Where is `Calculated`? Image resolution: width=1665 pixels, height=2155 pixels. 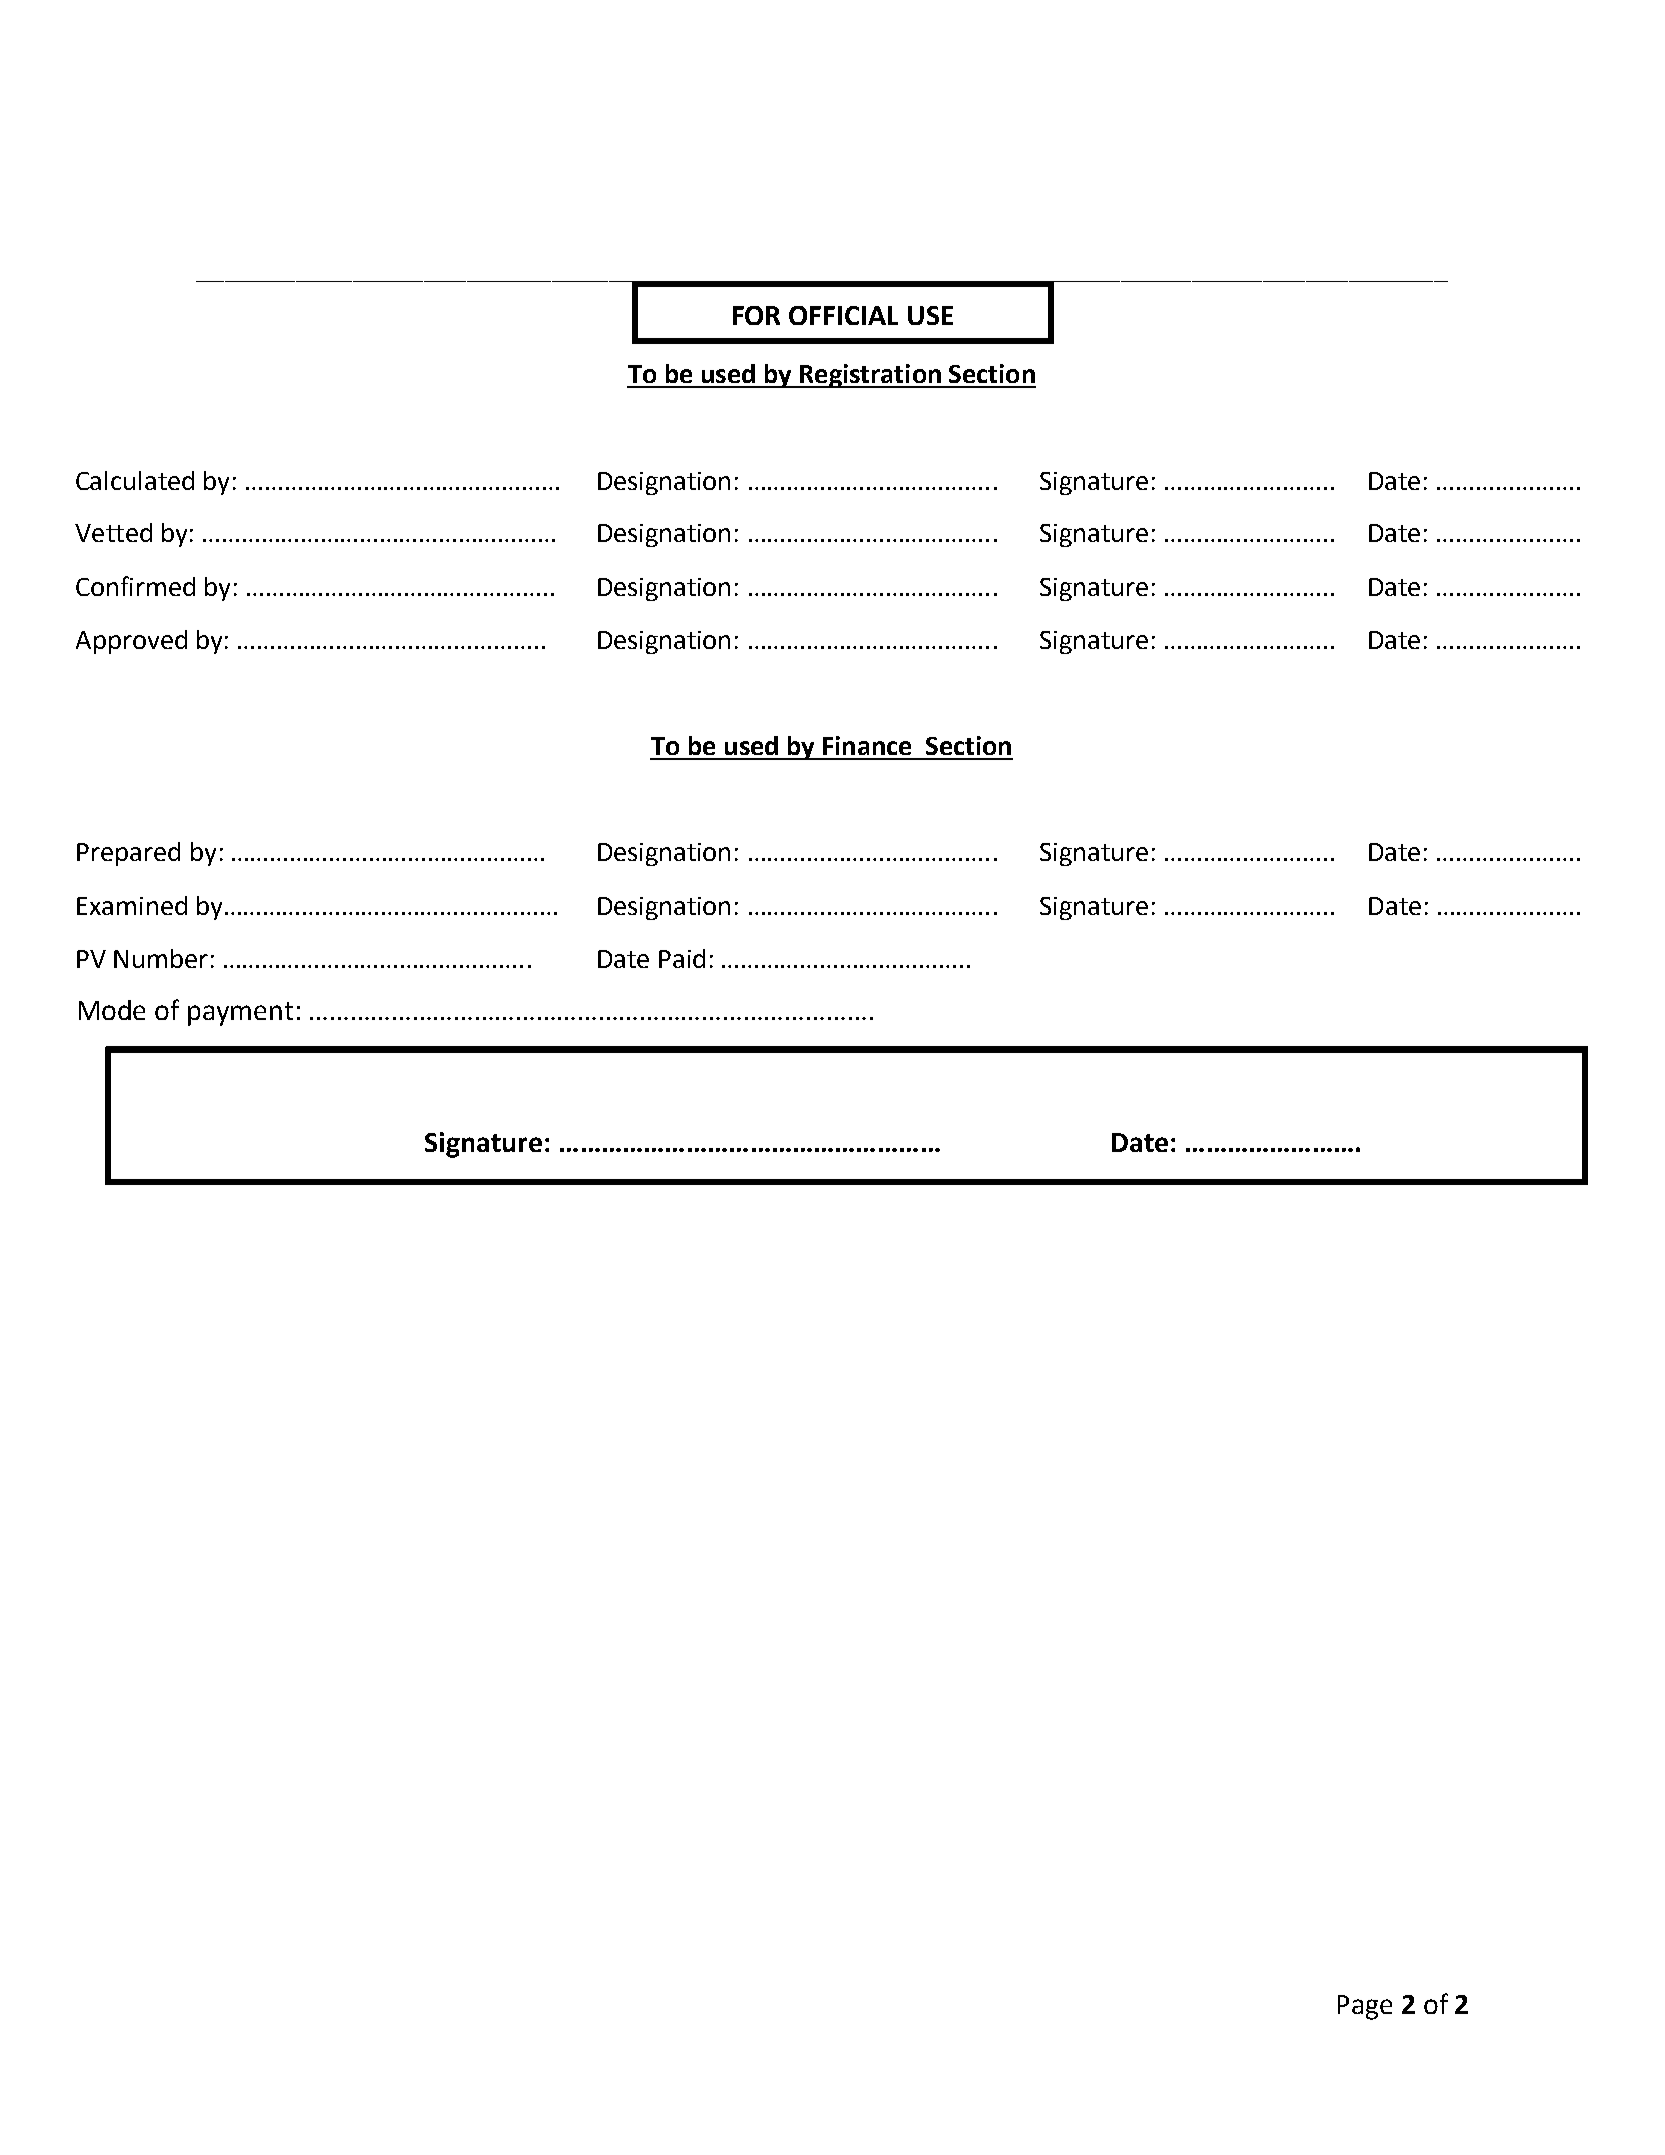 Calculated is located at coordinates (135, 480).
